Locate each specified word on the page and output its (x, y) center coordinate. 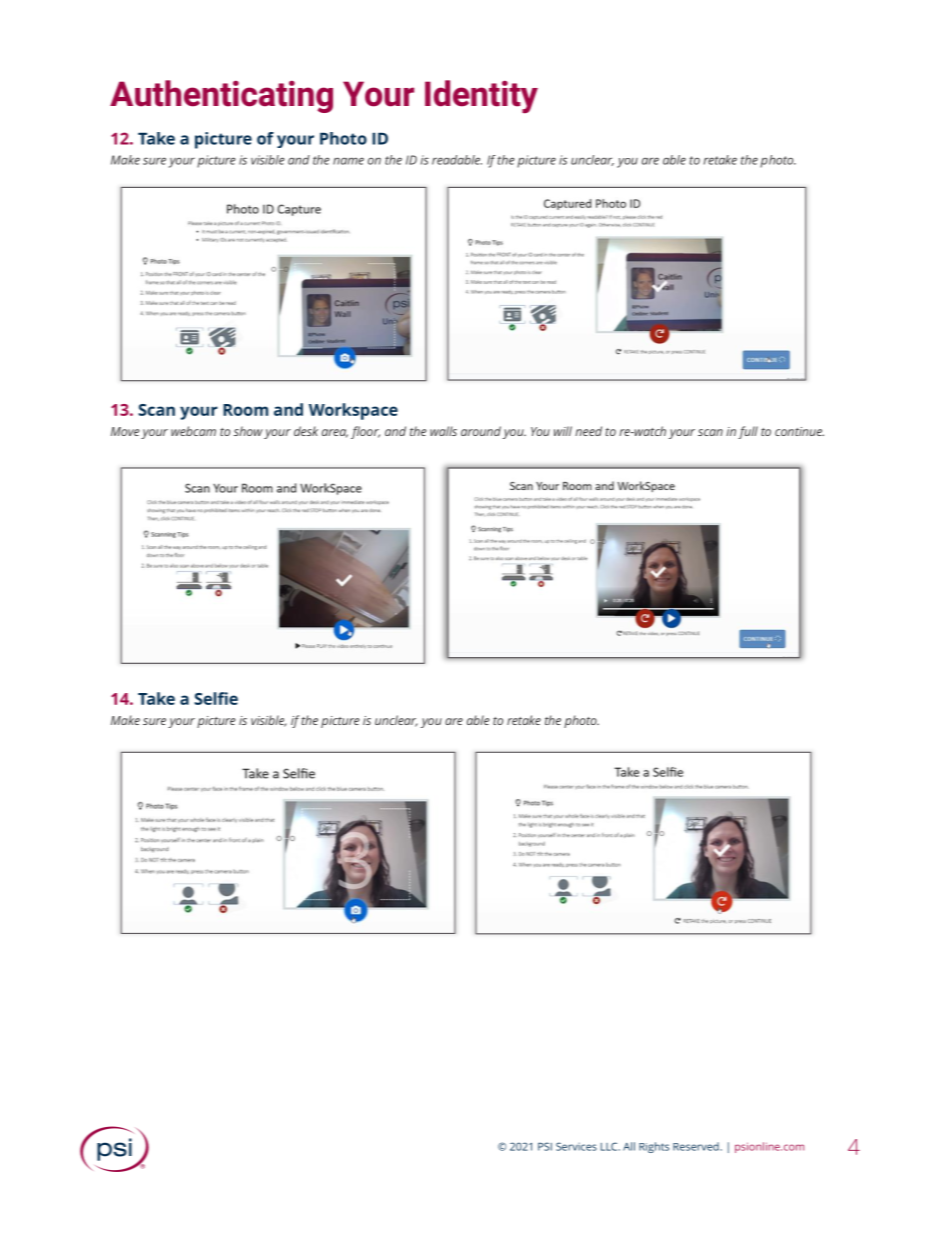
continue (799, 431)
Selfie (216, 698)
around (481, 431)
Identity (481, 97)
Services (576, 1146)
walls (443, 431)
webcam (193, 431)
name (348, 161)
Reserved (697, 1146)
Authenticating (221, 96)
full (748, 432)
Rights (654, 1147)
